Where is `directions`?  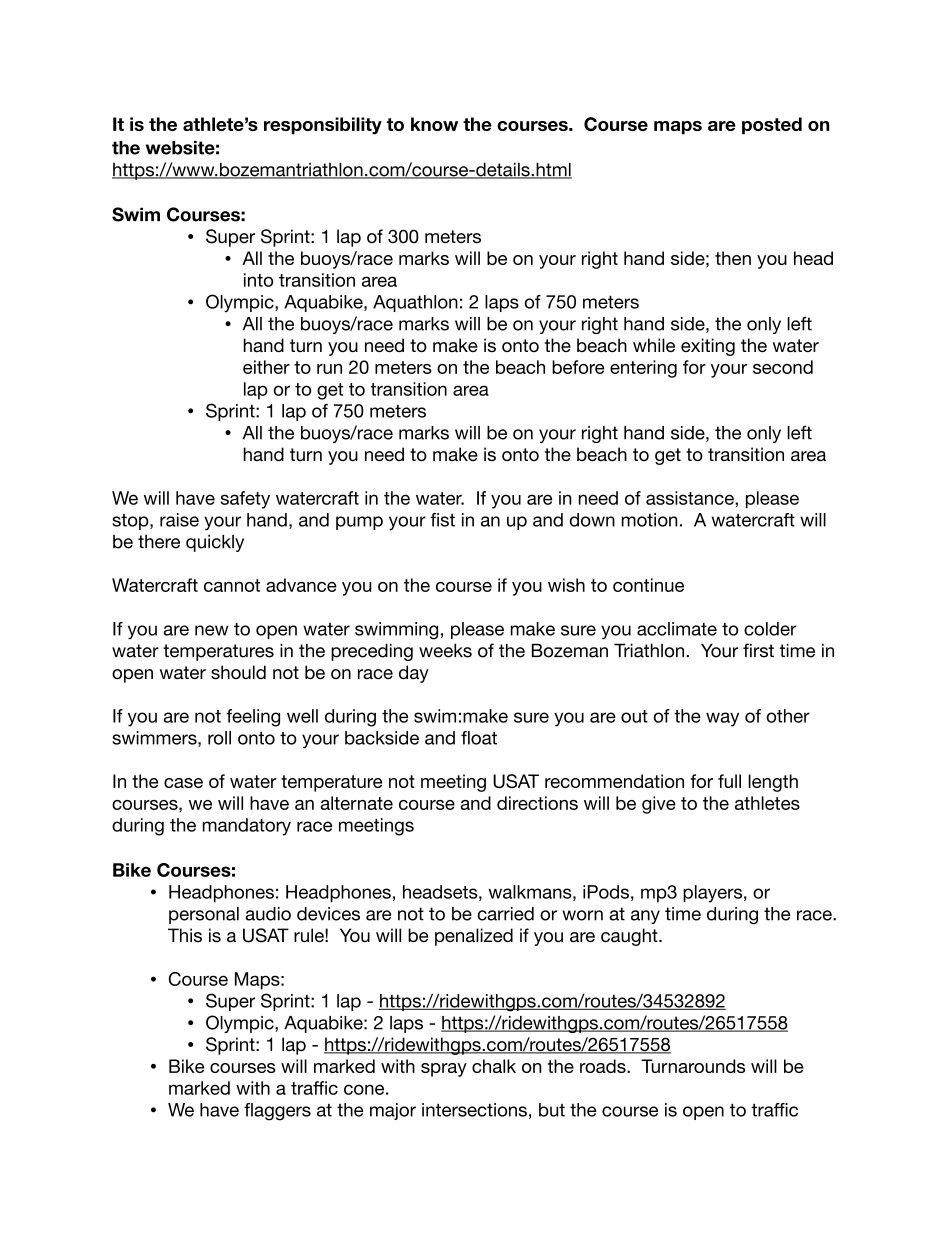 directions is located at coordinates (537, 803).
